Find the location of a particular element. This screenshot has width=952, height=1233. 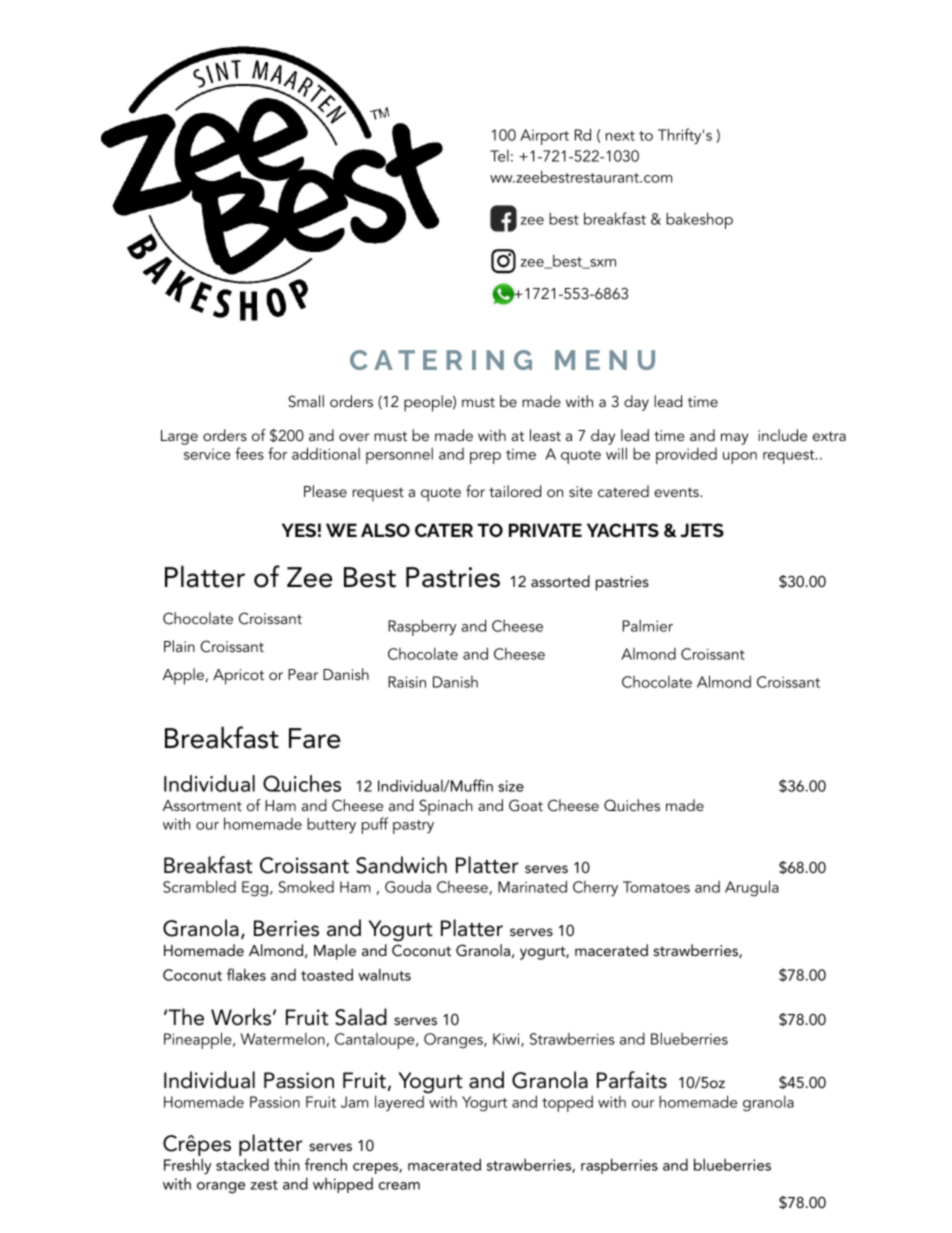

stacked is located at coordinates (242, 1164).
